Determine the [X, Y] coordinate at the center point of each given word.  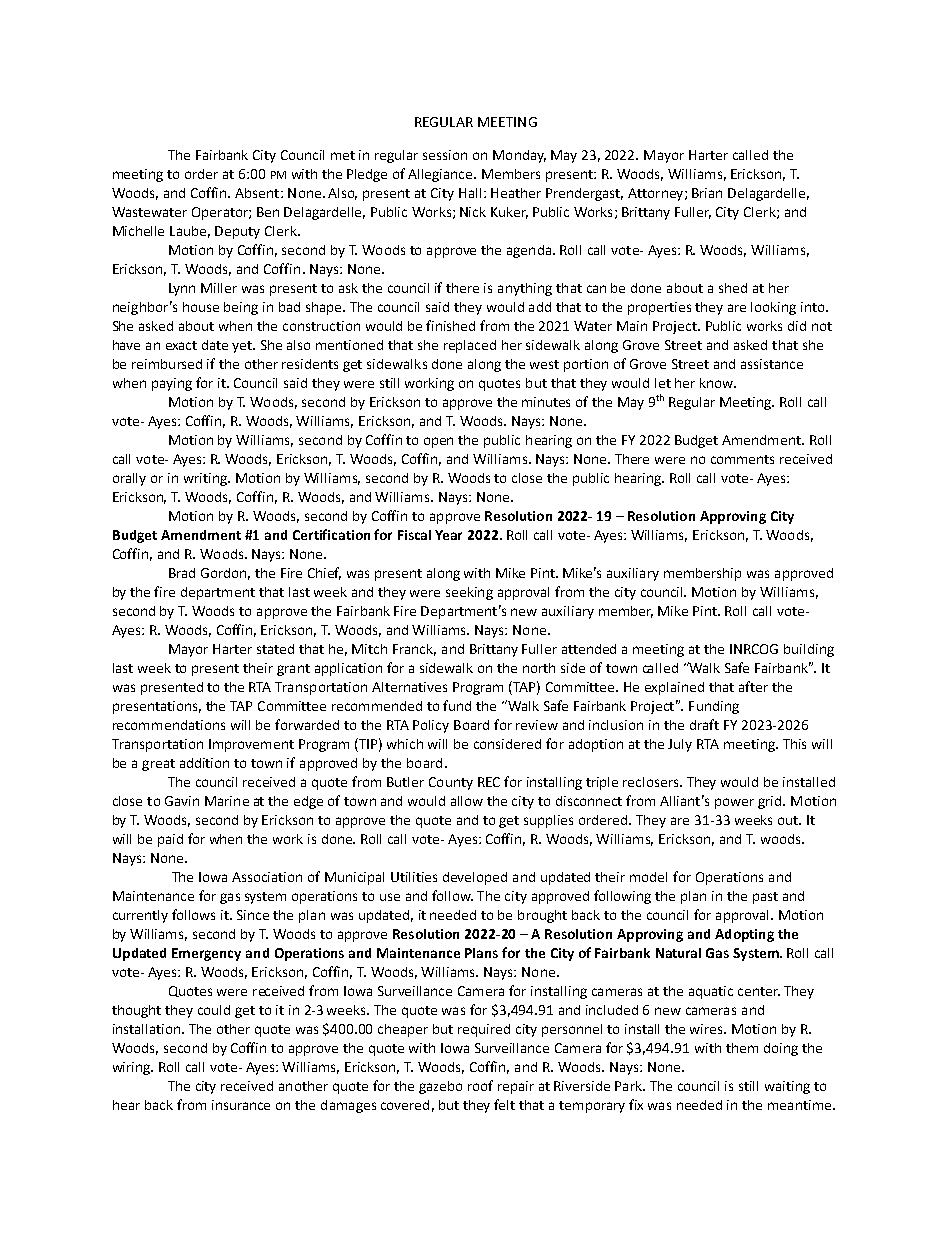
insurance [241, 1105]
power [734, 803]
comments [742, 459]
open [438, 442]
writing [206, 479]
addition [204, 763]
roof [480, 1085]
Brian [707, 193]
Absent [258, 193]
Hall [470, 193]
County [451, 783]
